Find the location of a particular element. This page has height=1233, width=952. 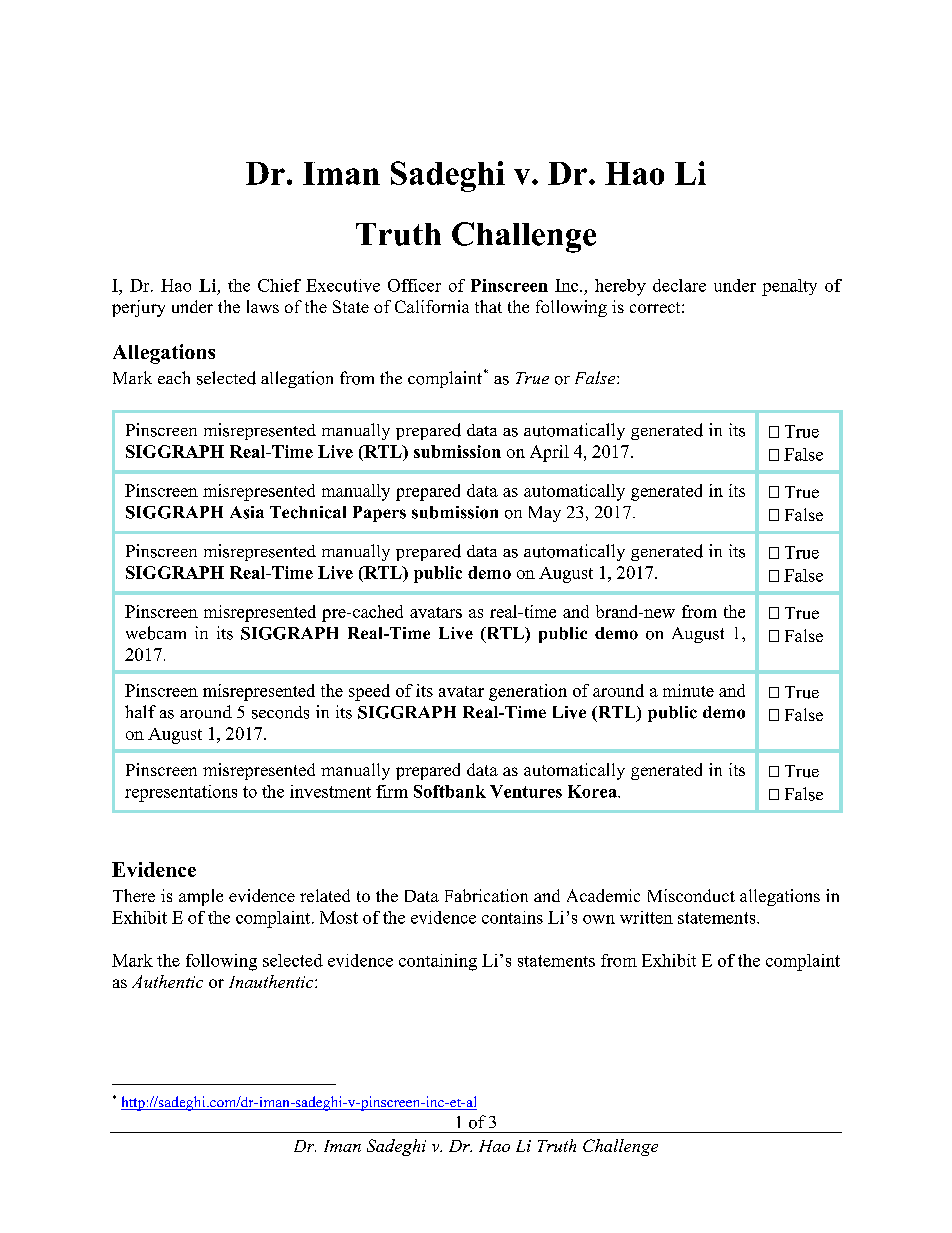

Korea is located at coordinates (593, 791).
